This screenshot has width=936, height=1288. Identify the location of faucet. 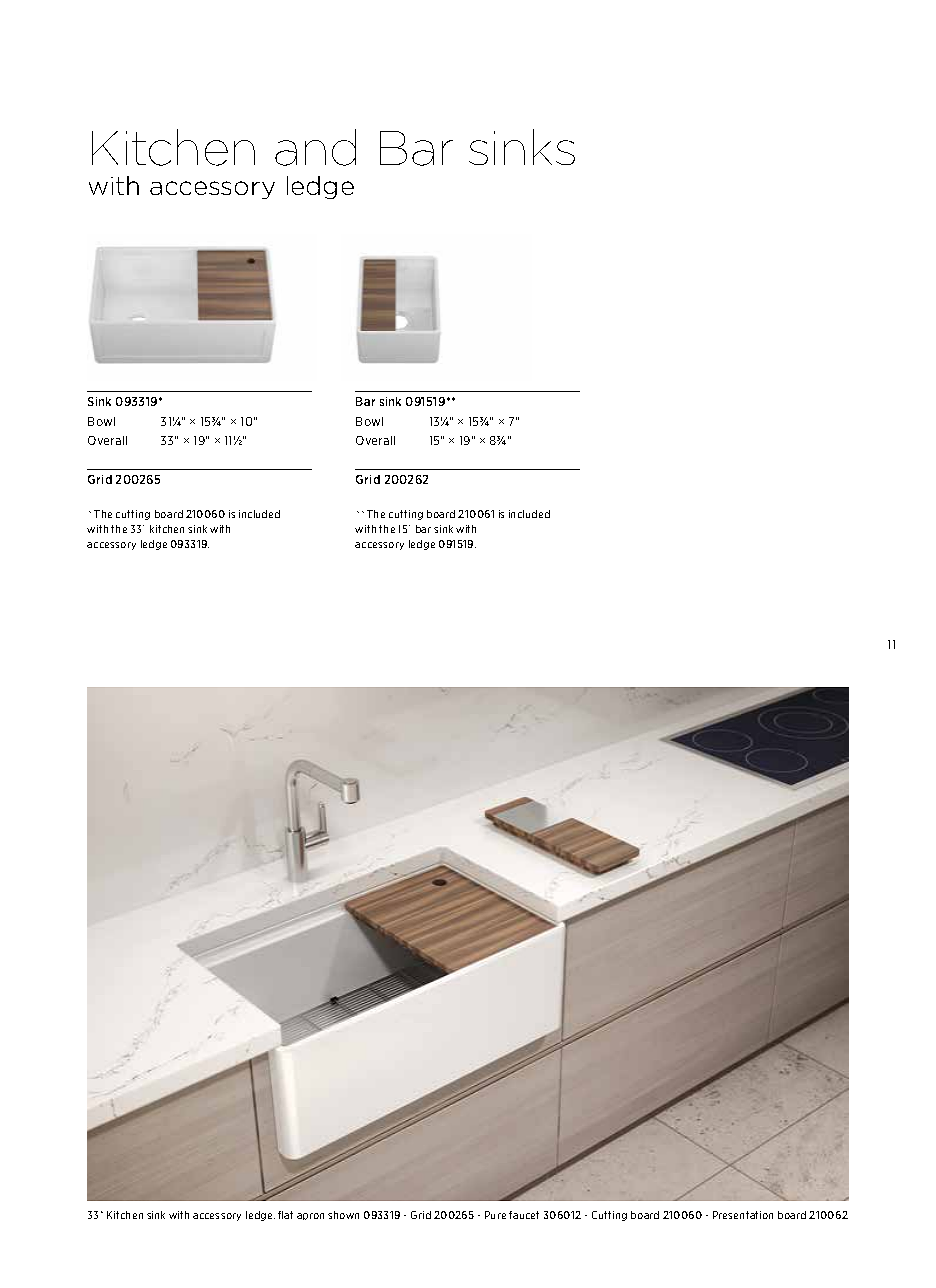
(524, 1215).
